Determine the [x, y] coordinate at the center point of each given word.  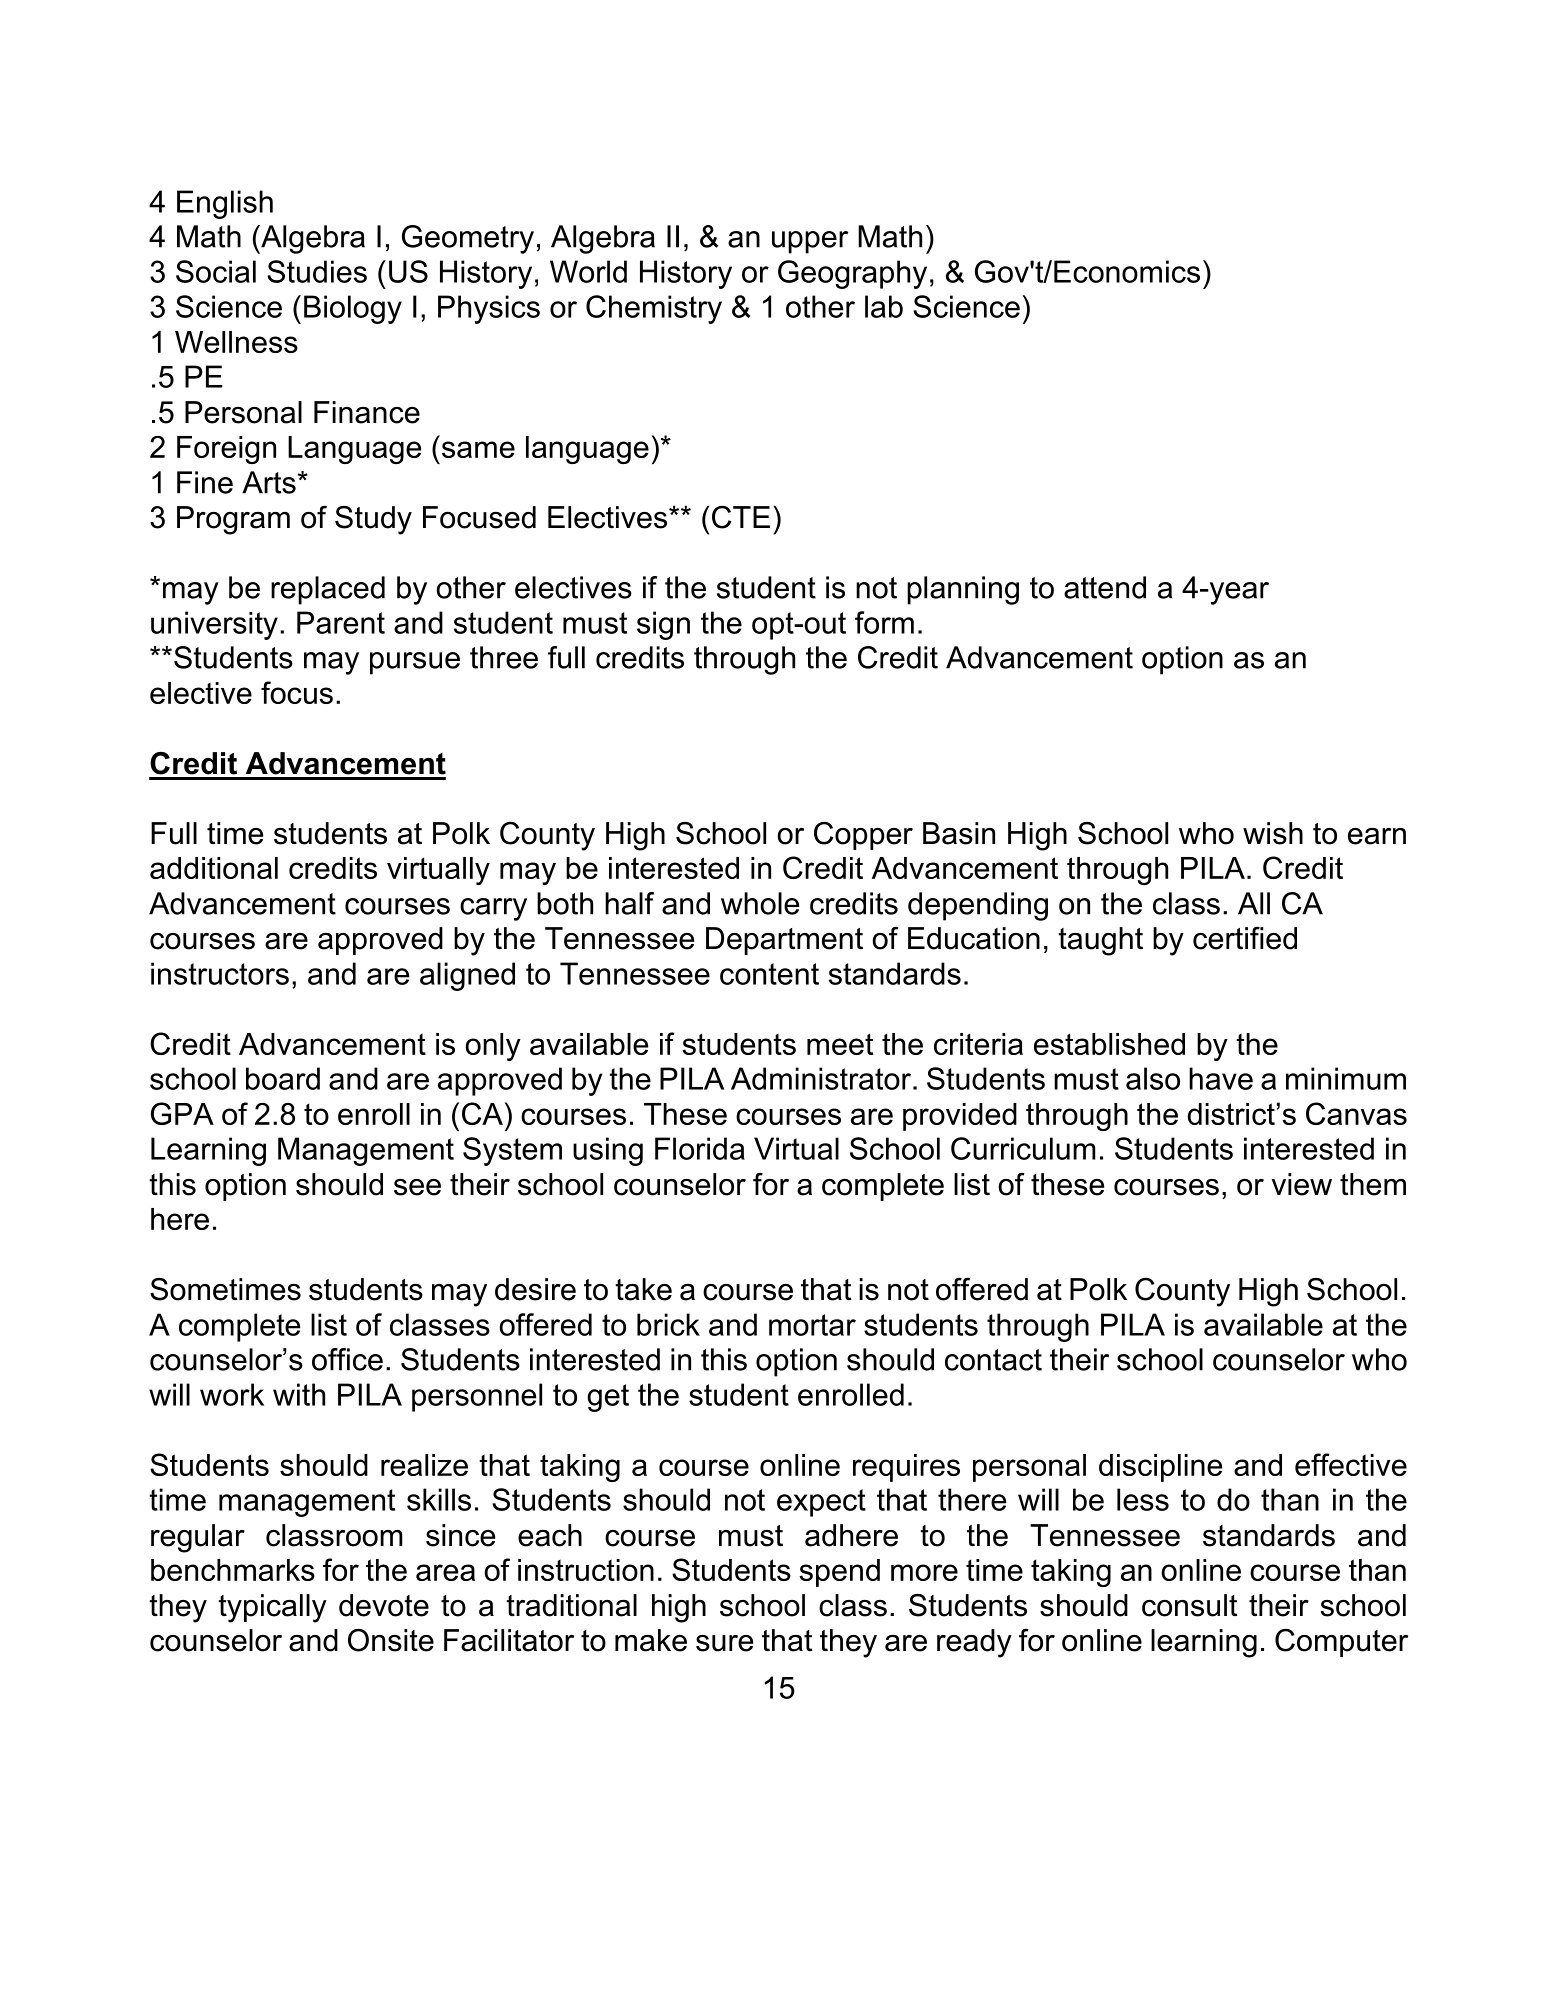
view [1302, 1184]
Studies [317, 271]
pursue [415, 663]
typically [272, 1608]
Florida [700, 1148]
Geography [852, 274]
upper [810, 242]
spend [839, 1573]
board [283, 1078]
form [884, 622]
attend [1105, 587]
